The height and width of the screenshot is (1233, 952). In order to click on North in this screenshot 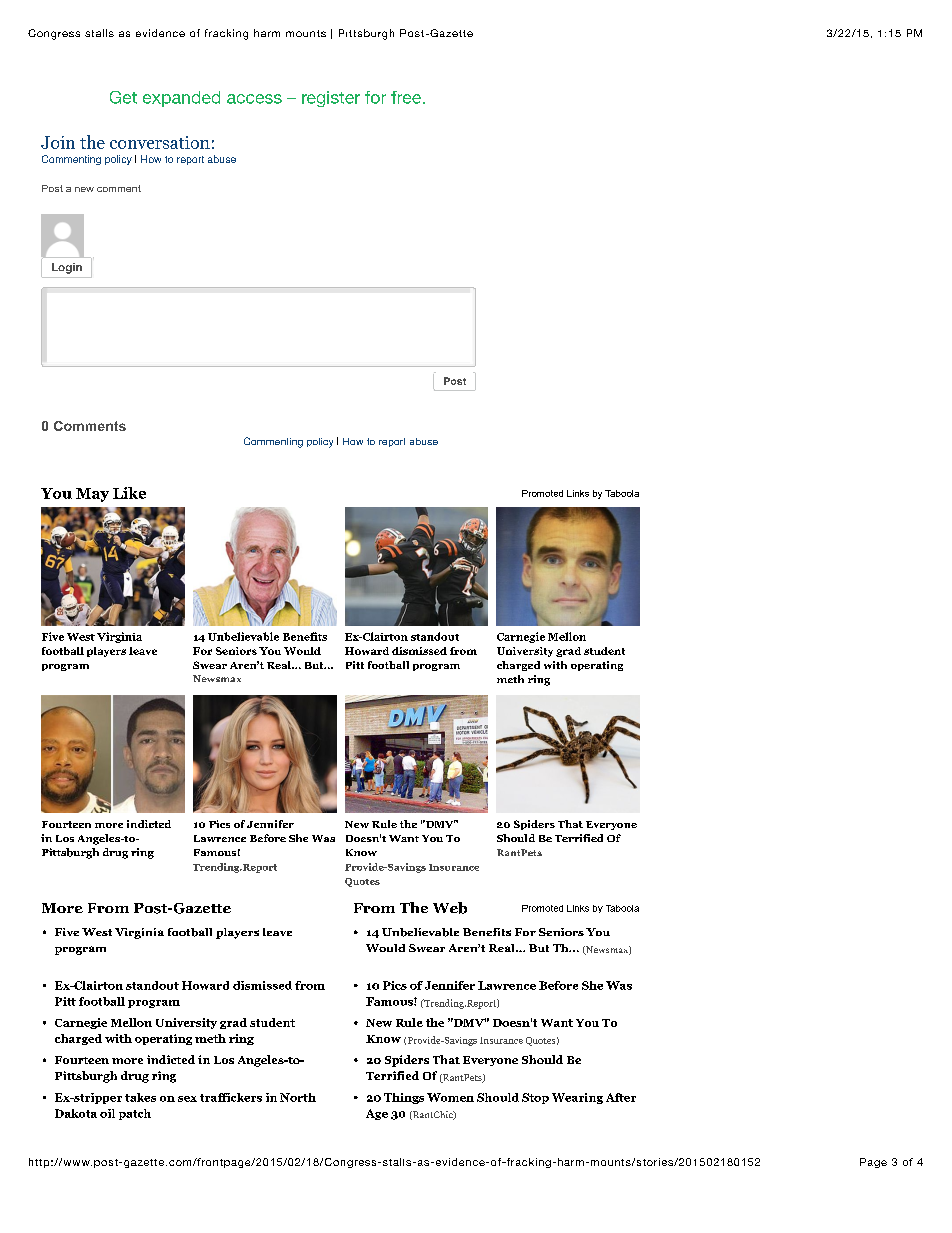, I will do `click(298, 1097)`.
